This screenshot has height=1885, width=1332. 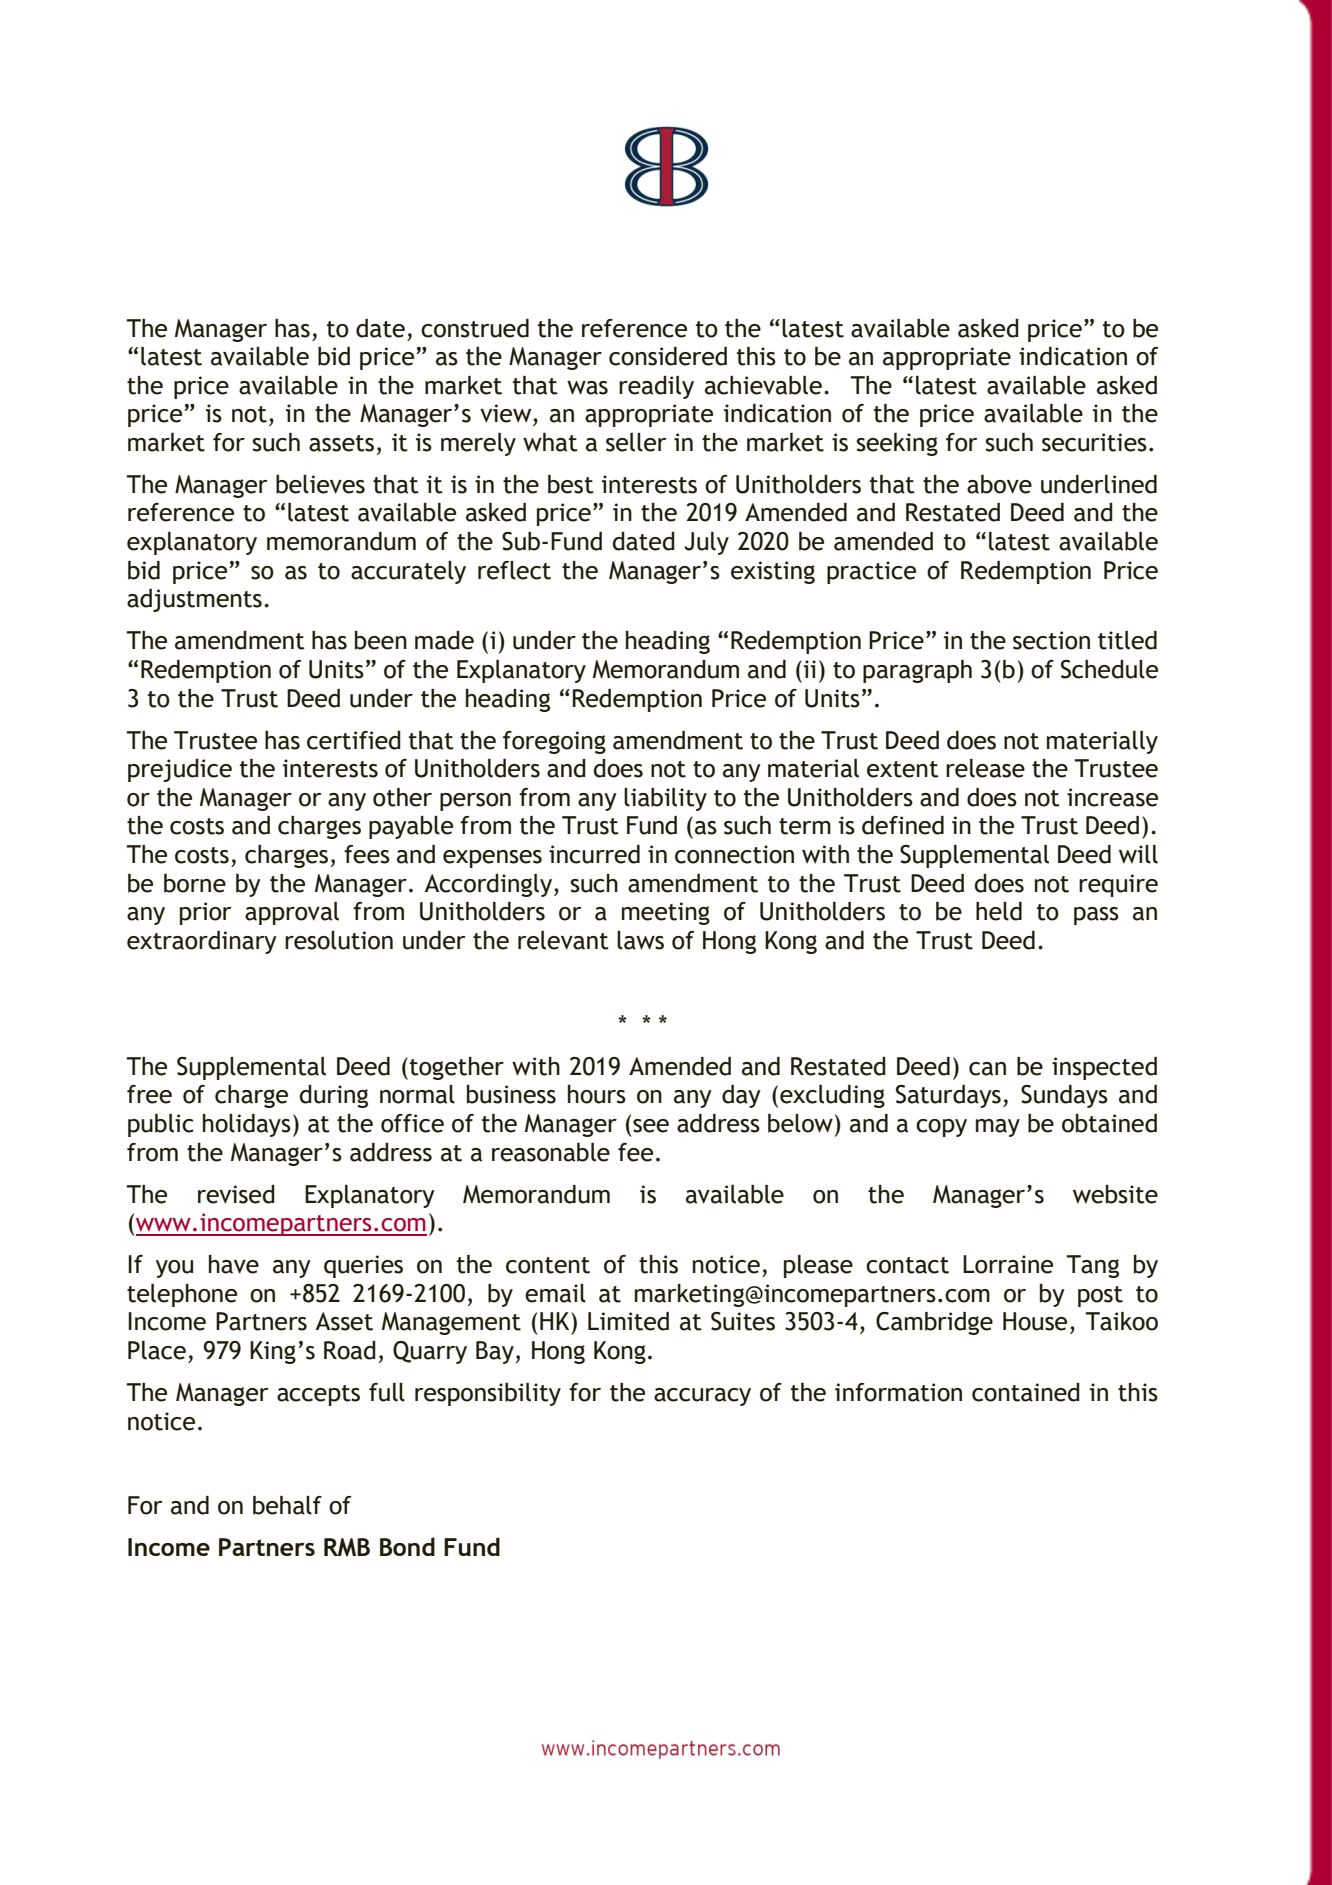 What do you see at coordinates (665, 799) in the screenshot?
I see `liability` at bounding box center [665, 799].
